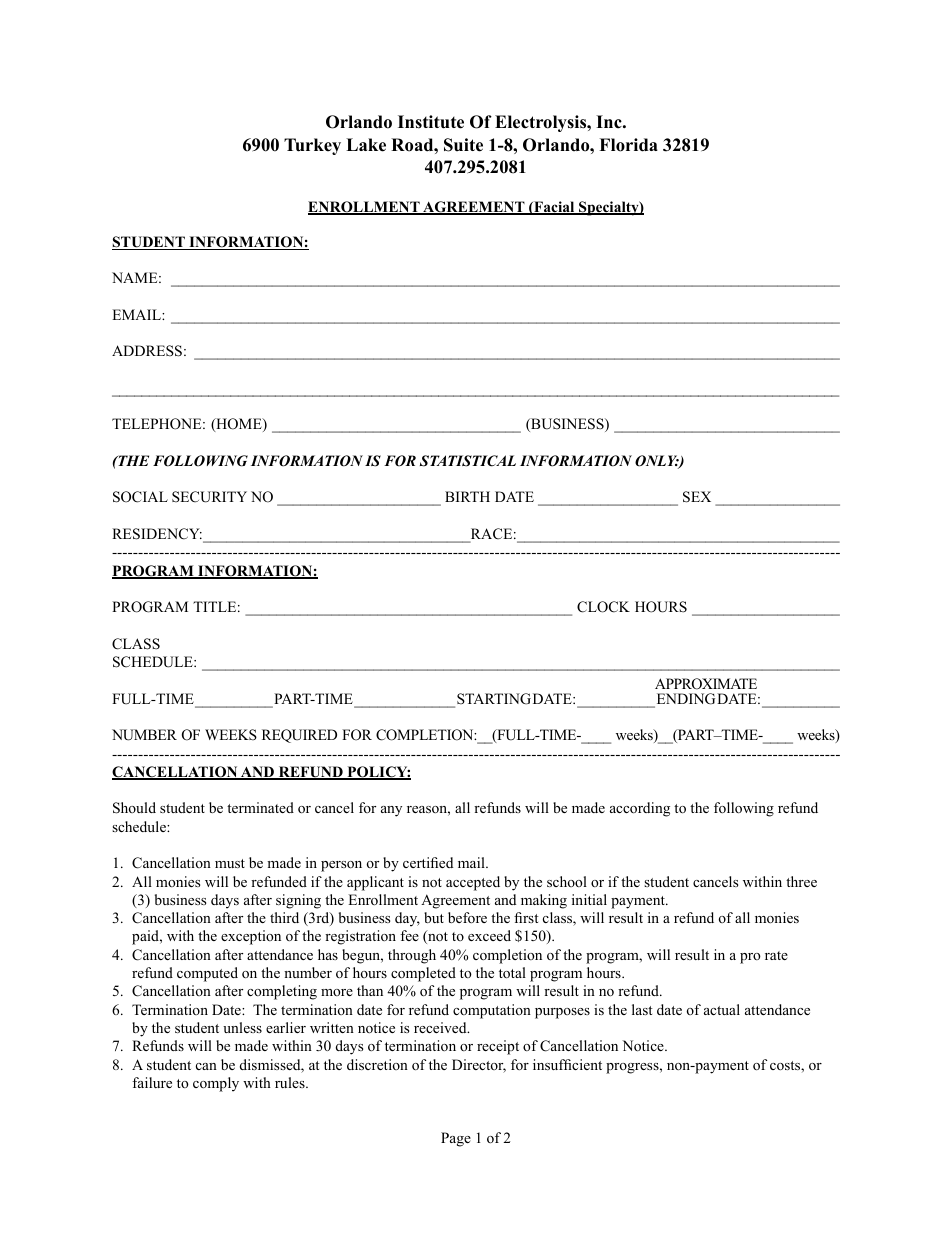 Image resolution: width=952 pixels, height=1233 pixels. I want to click on SECURITY, so click(209, 497).
